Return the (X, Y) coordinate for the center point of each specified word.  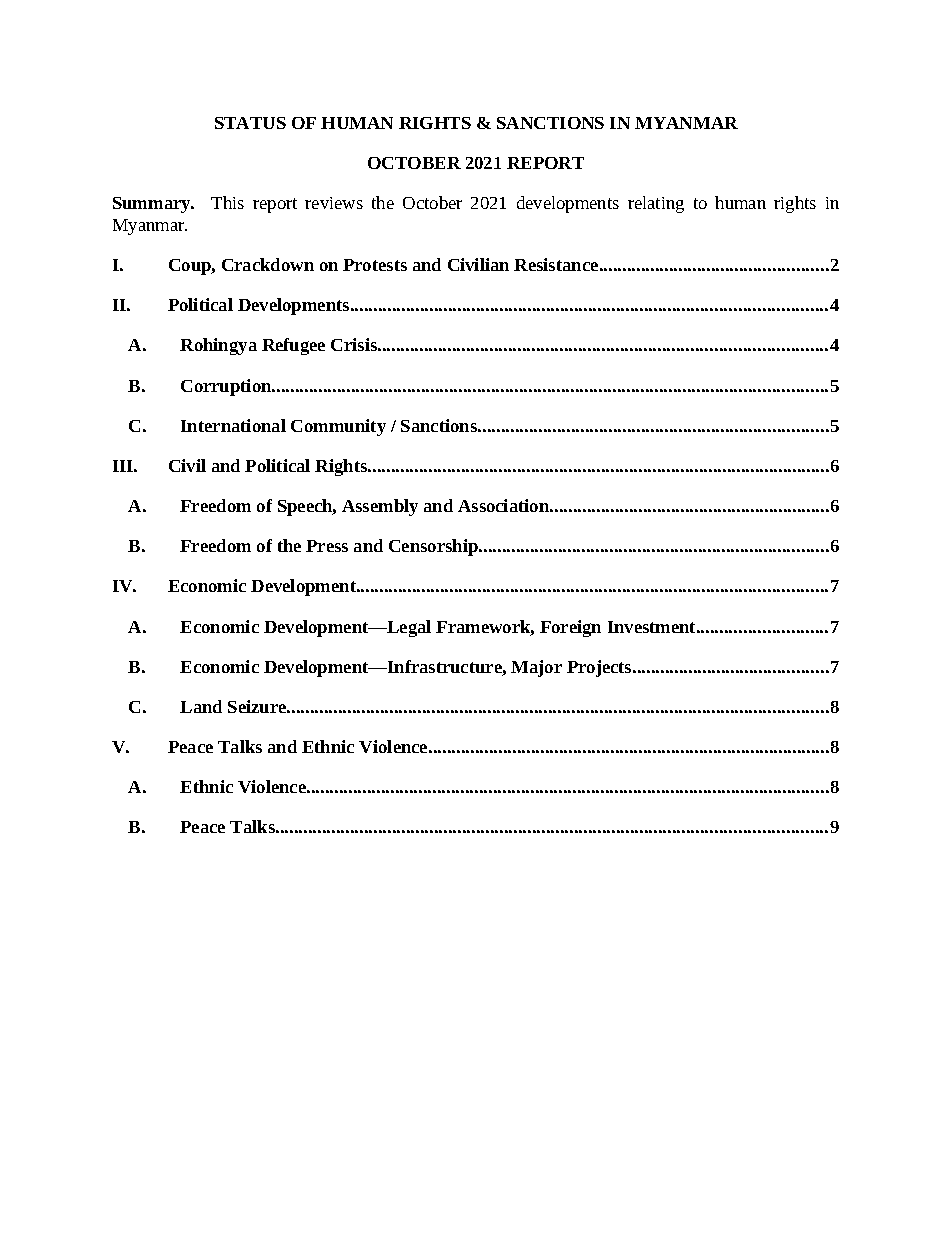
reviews (334, 203)
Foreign (570, 628)
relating (656, 204)
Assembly (380, 507)
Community (338, 427)
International (233, 425)
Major (536, 668)
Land (201, 706)
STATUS (250, 123)
